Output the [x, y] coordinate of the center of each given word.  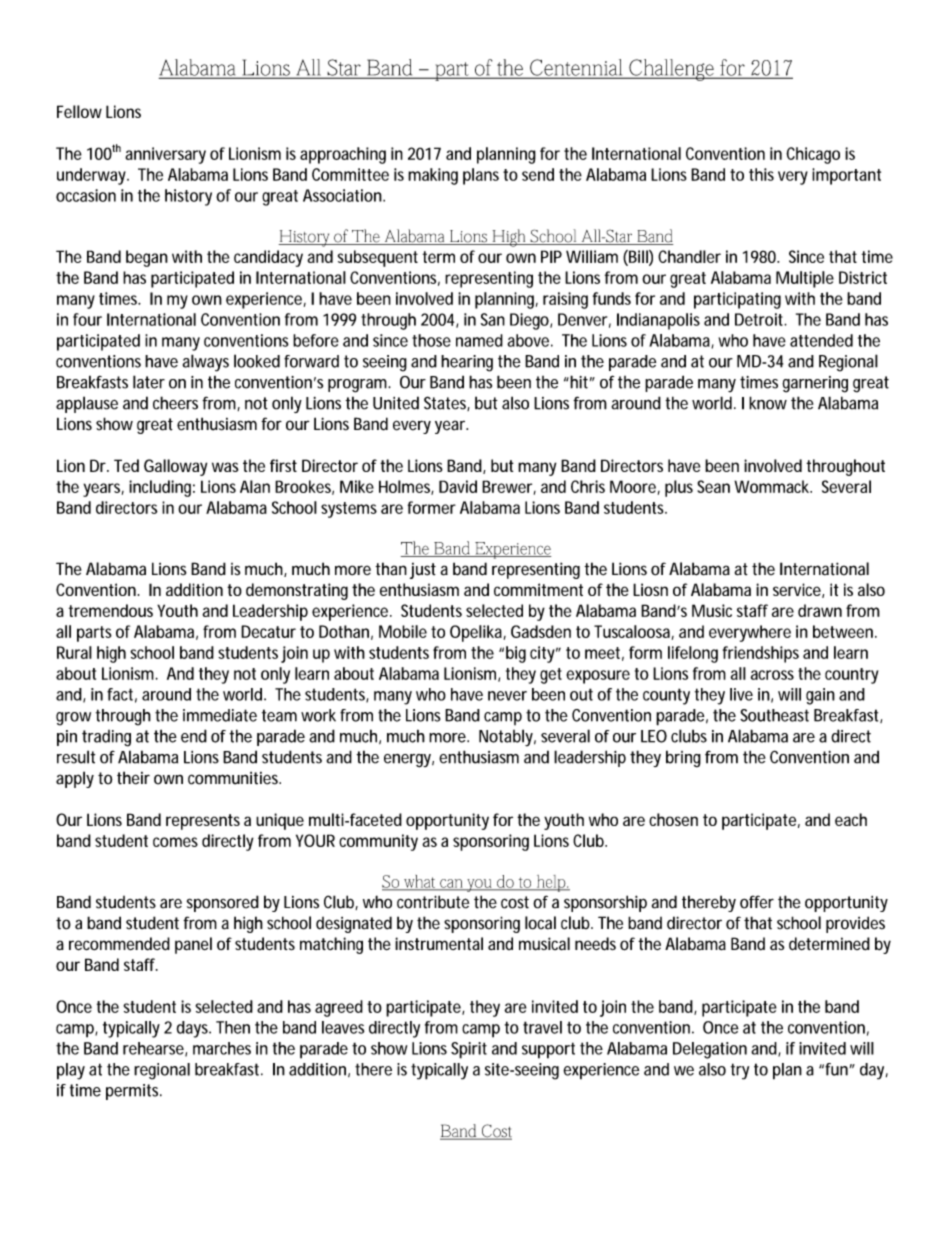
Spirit [469, 1050]
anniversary [165, 155]
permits [134, 1092]
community [378, 842]
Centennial [577, 68]
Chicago [813, 155]
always [206, 363]
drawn [820, 610]
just [423, 571]
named [479, 340]
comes [175, 842]
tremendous [111, 610]
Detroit [761, 319]
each [851, 819]
